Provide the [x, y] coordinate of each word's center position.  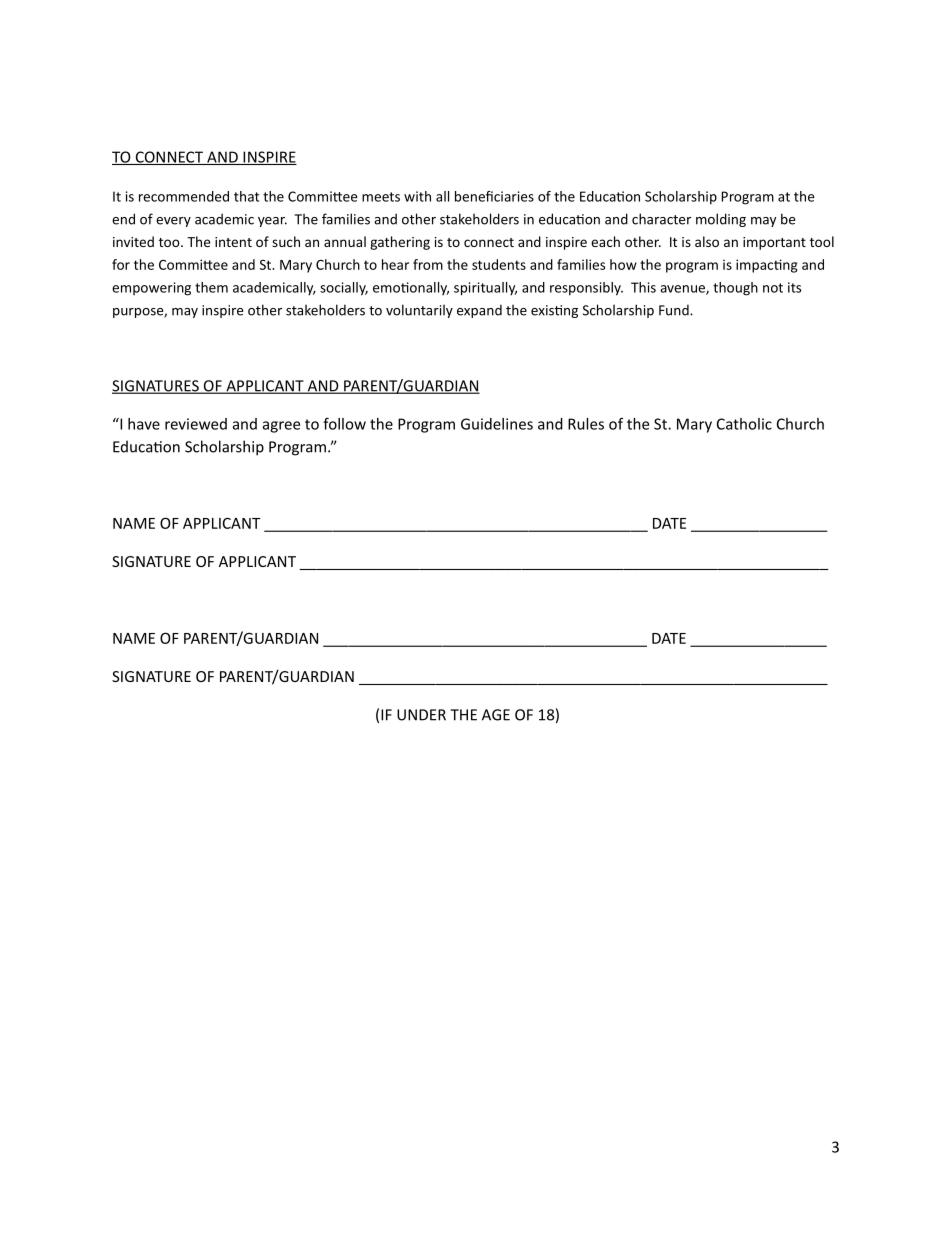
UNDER [421, 715]
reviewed [196, 424]
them [211, 287]
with [417, 196]
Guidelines [497, 424]
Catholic [744, 424]
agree [281, 427]
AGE [496, 715]
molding [721, 220]
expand [479, 311]
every [173, 222]
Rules [586, 424]
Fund [675, 310]
